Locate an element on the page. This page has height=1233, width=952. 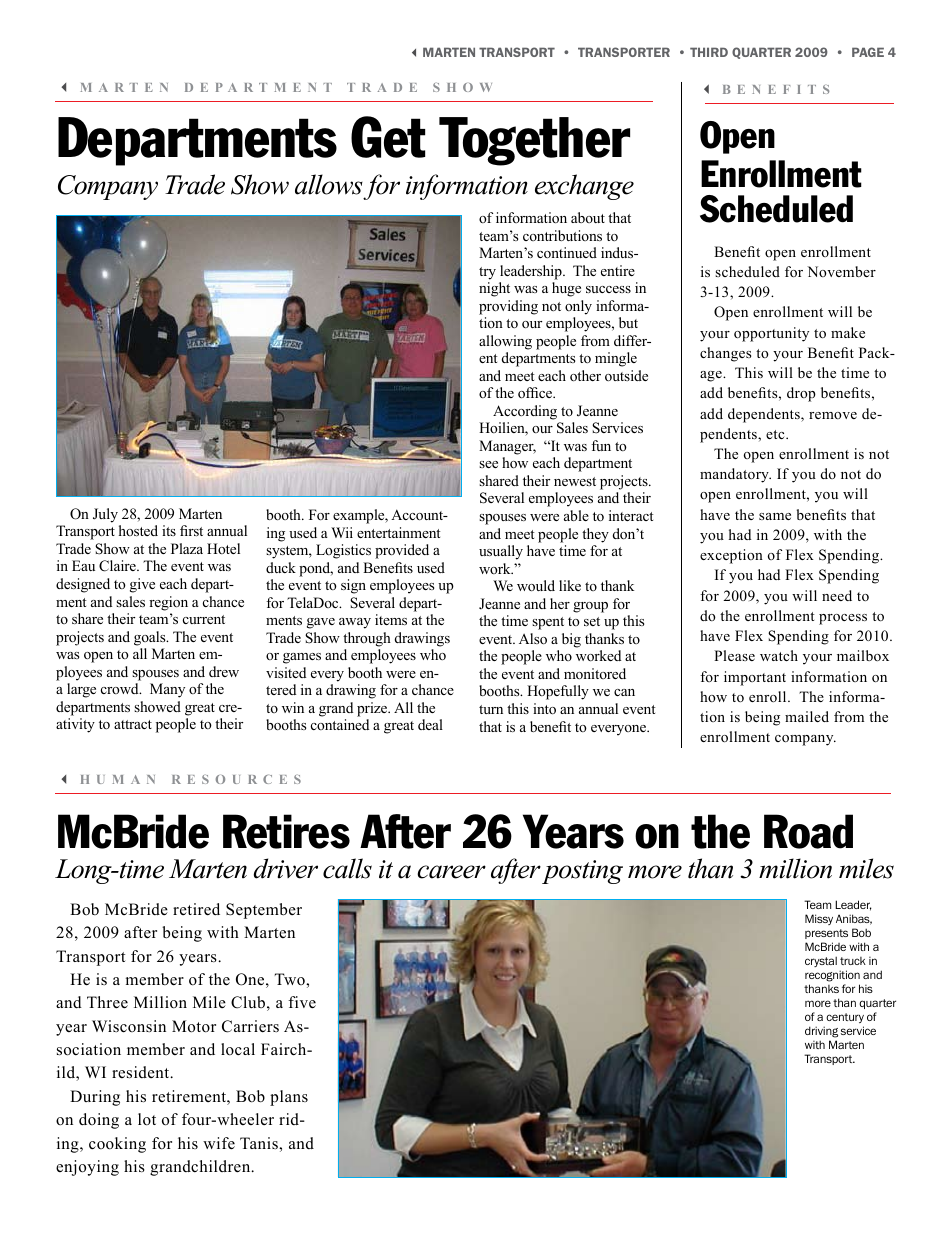
July is located at coordinates (105, 515).
